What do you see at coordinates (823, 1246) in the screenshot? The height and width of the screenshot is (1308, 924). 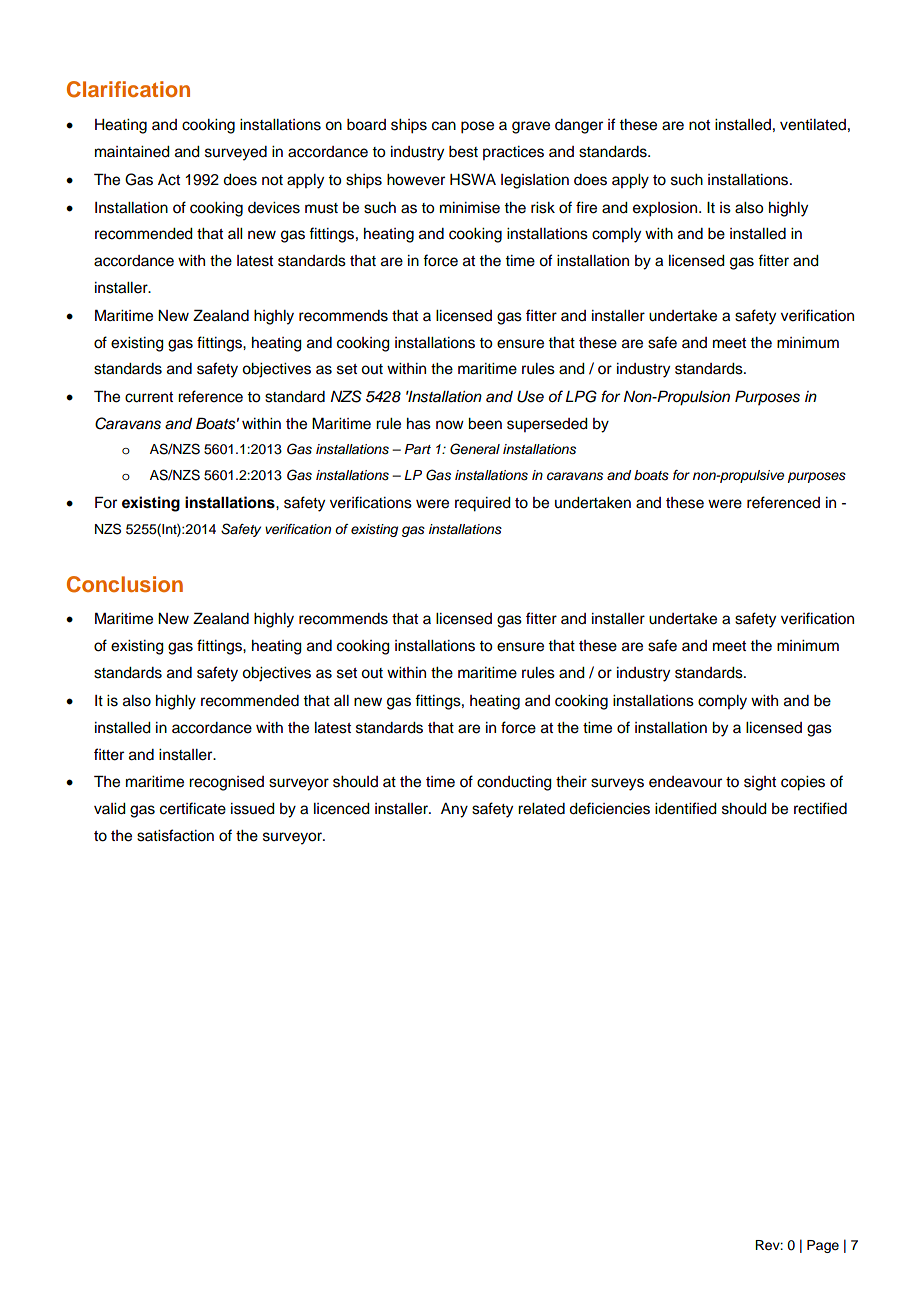 I see `Page` at bounding box center [823, 1246].
